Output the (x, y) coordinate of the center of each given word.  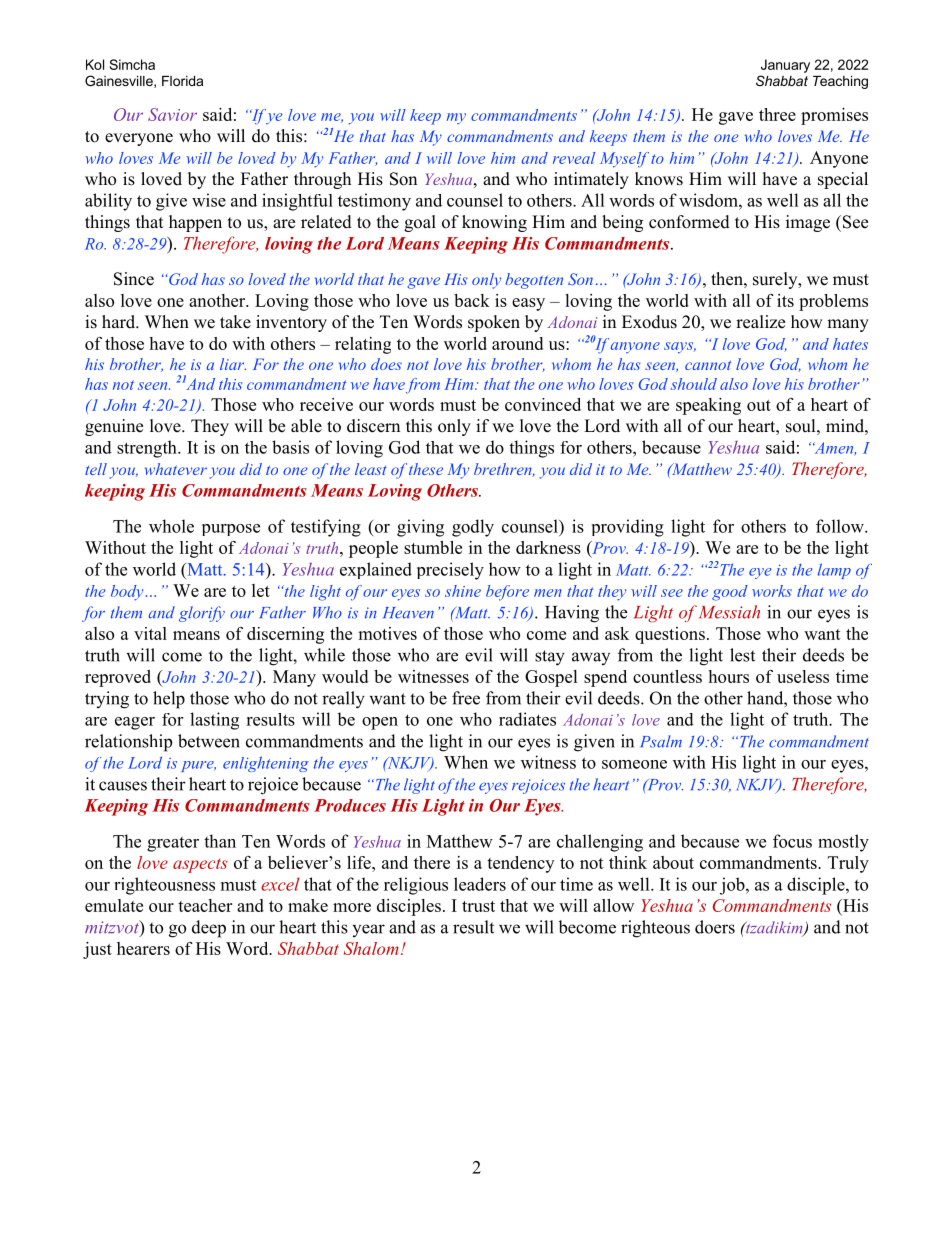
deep (209, 929)
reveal (574, 158)
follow (841, 526)
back (472, 300)
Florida (182, 81)
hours (728, 676)
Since (134, 279)
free (466, 698)
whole (171, 526)
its (785, 300)
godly (473, 528)
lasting (214, 721)
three (777, 114)
